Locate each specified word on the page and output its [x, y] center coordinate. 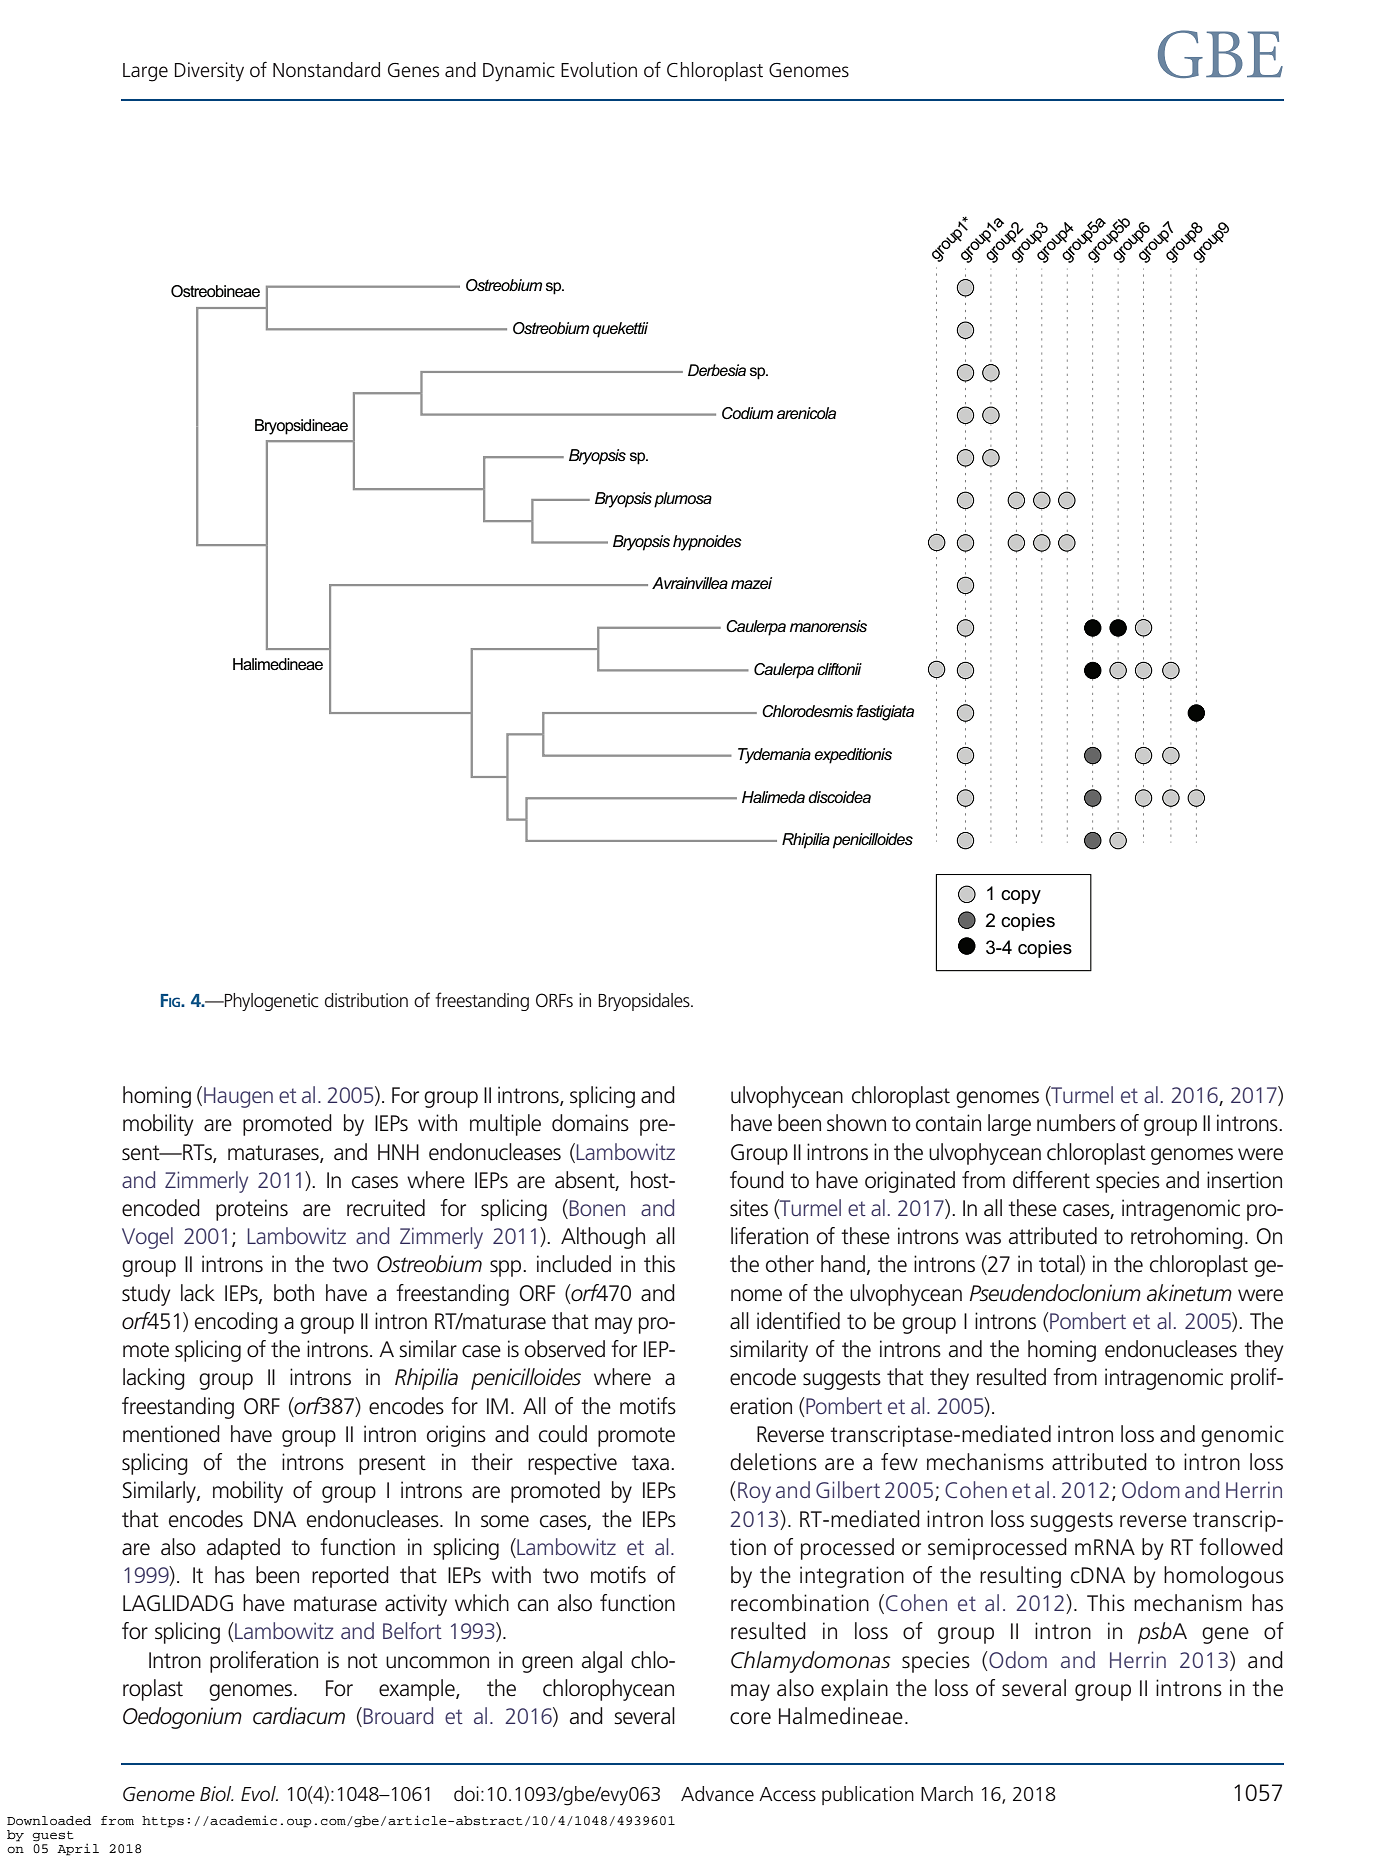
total [1060, 1265]
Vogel [147, 1238]
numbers [1076, 1123]
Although [603, 1238]
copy [1021, 897]
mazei [751, 583]
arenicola [806, 413]
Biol [216, 1793]
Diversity [209, 72]
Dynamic [519, 72]
